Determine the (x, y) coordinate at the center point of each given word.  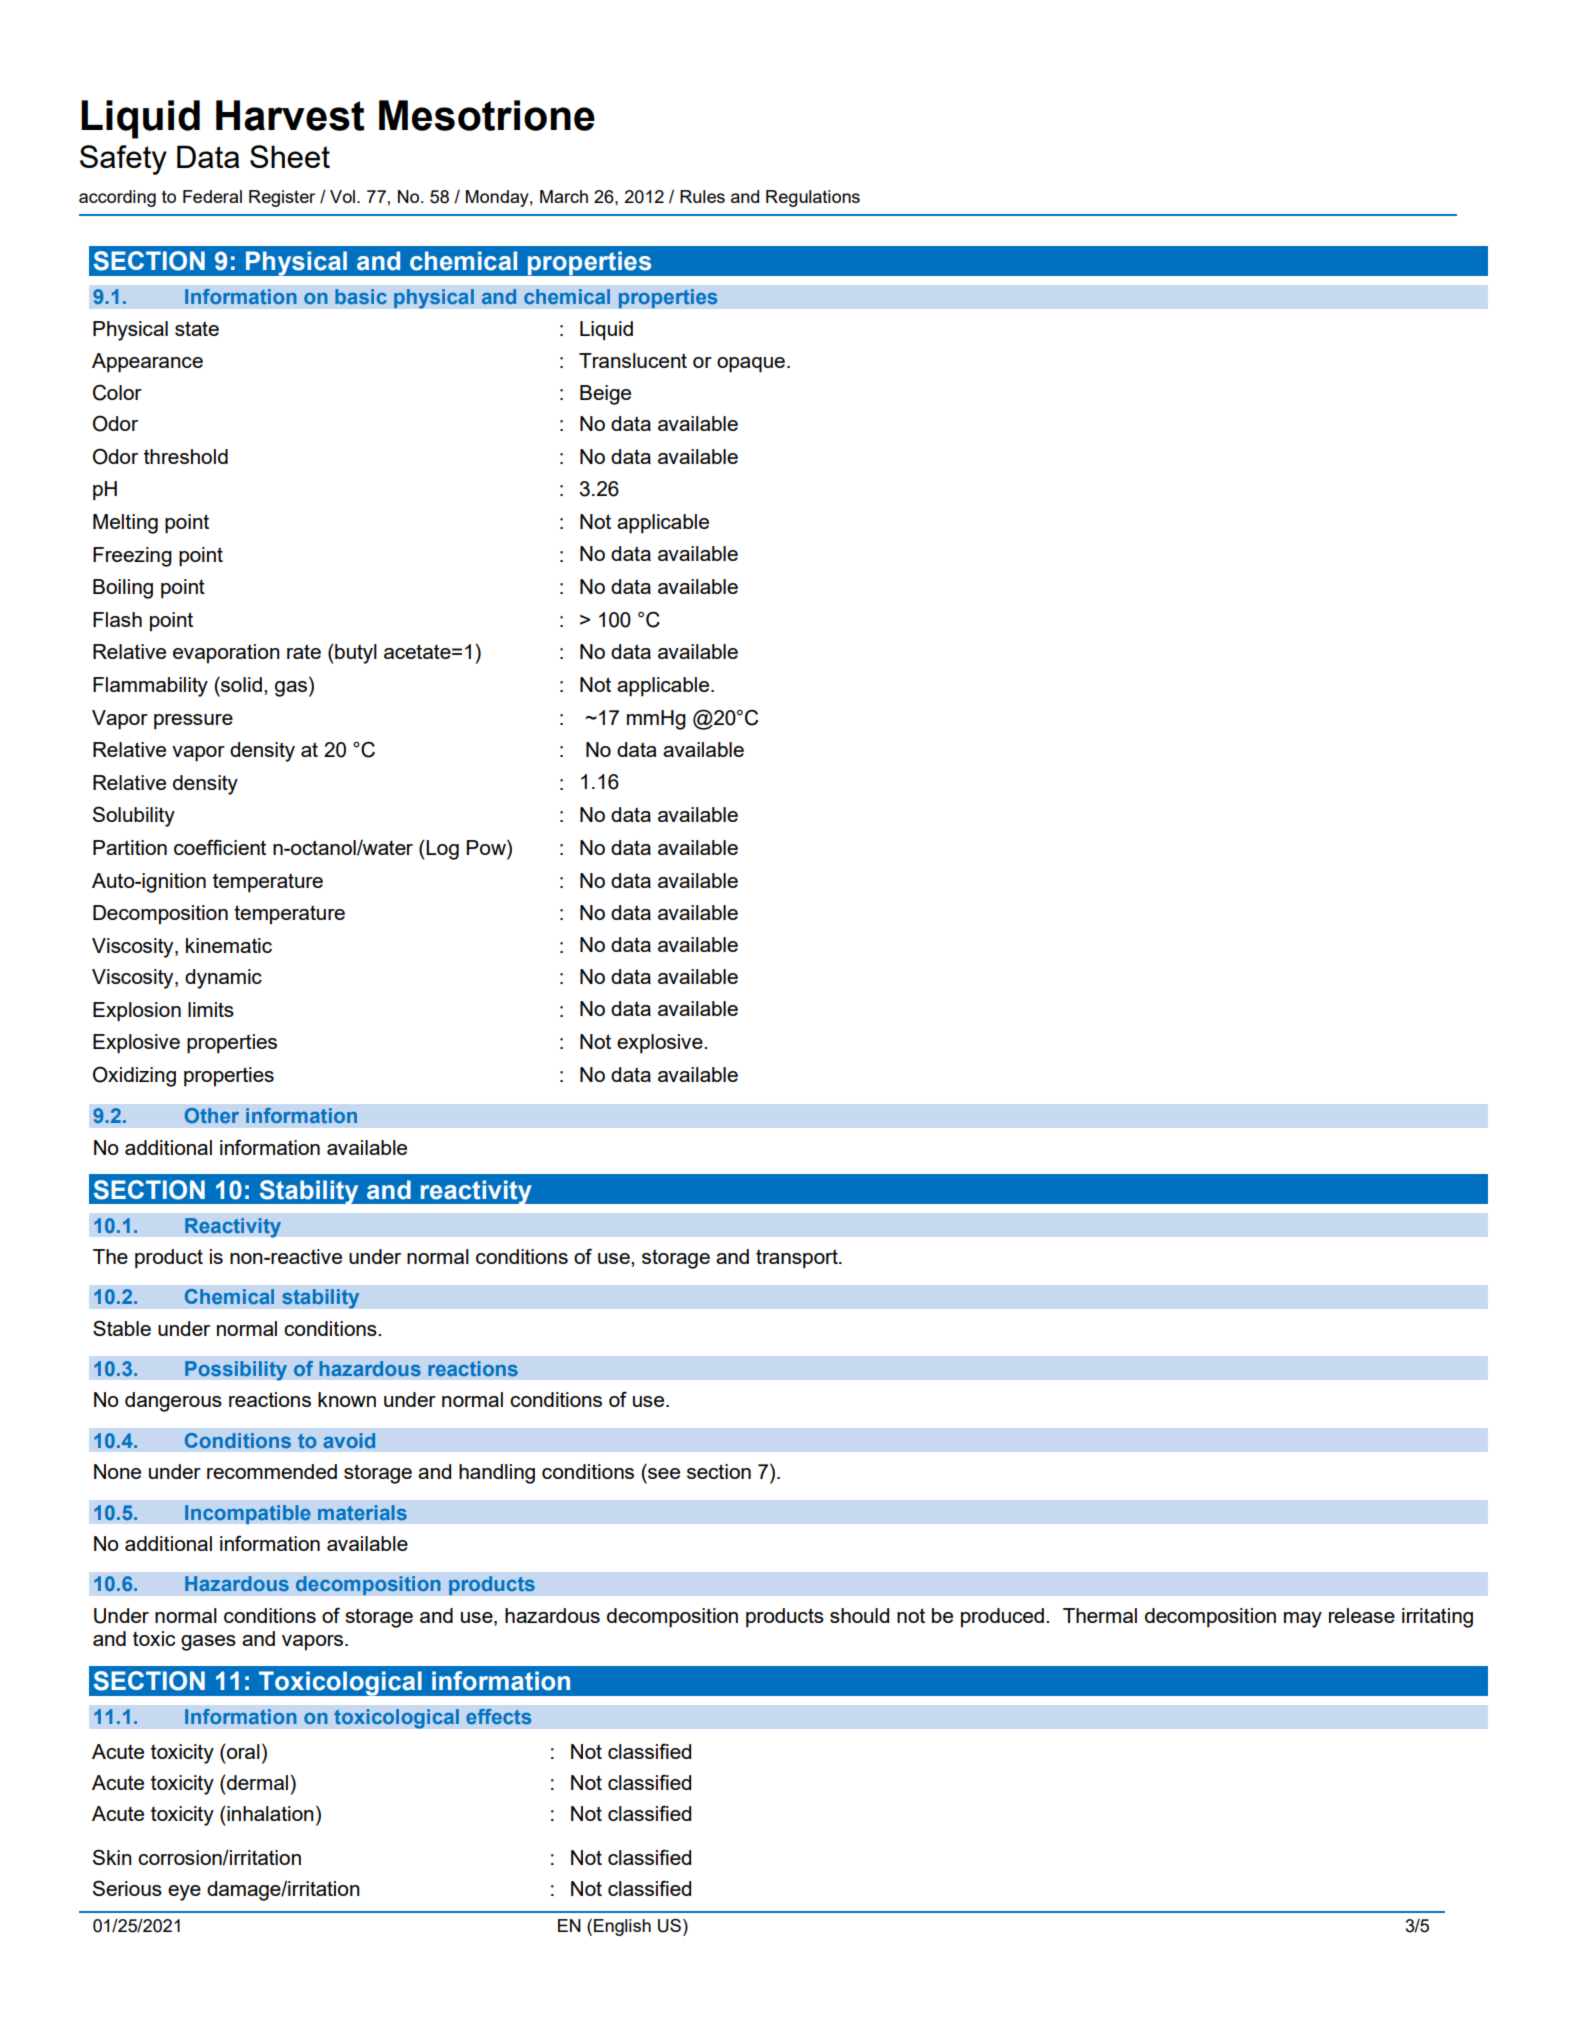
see (664, 1473)
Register (282, 198)
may (1303, 1620)
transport (798, 1259)
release (1362, 1615)
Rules (702, 196)
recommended (272, 1471)
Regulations (813, 198)
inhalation (269, 1813)
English (622, 1927)
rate (304, 651)
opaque (751, 365)
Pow (487, 847)
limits (211, 1009)
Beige (605, 395)
